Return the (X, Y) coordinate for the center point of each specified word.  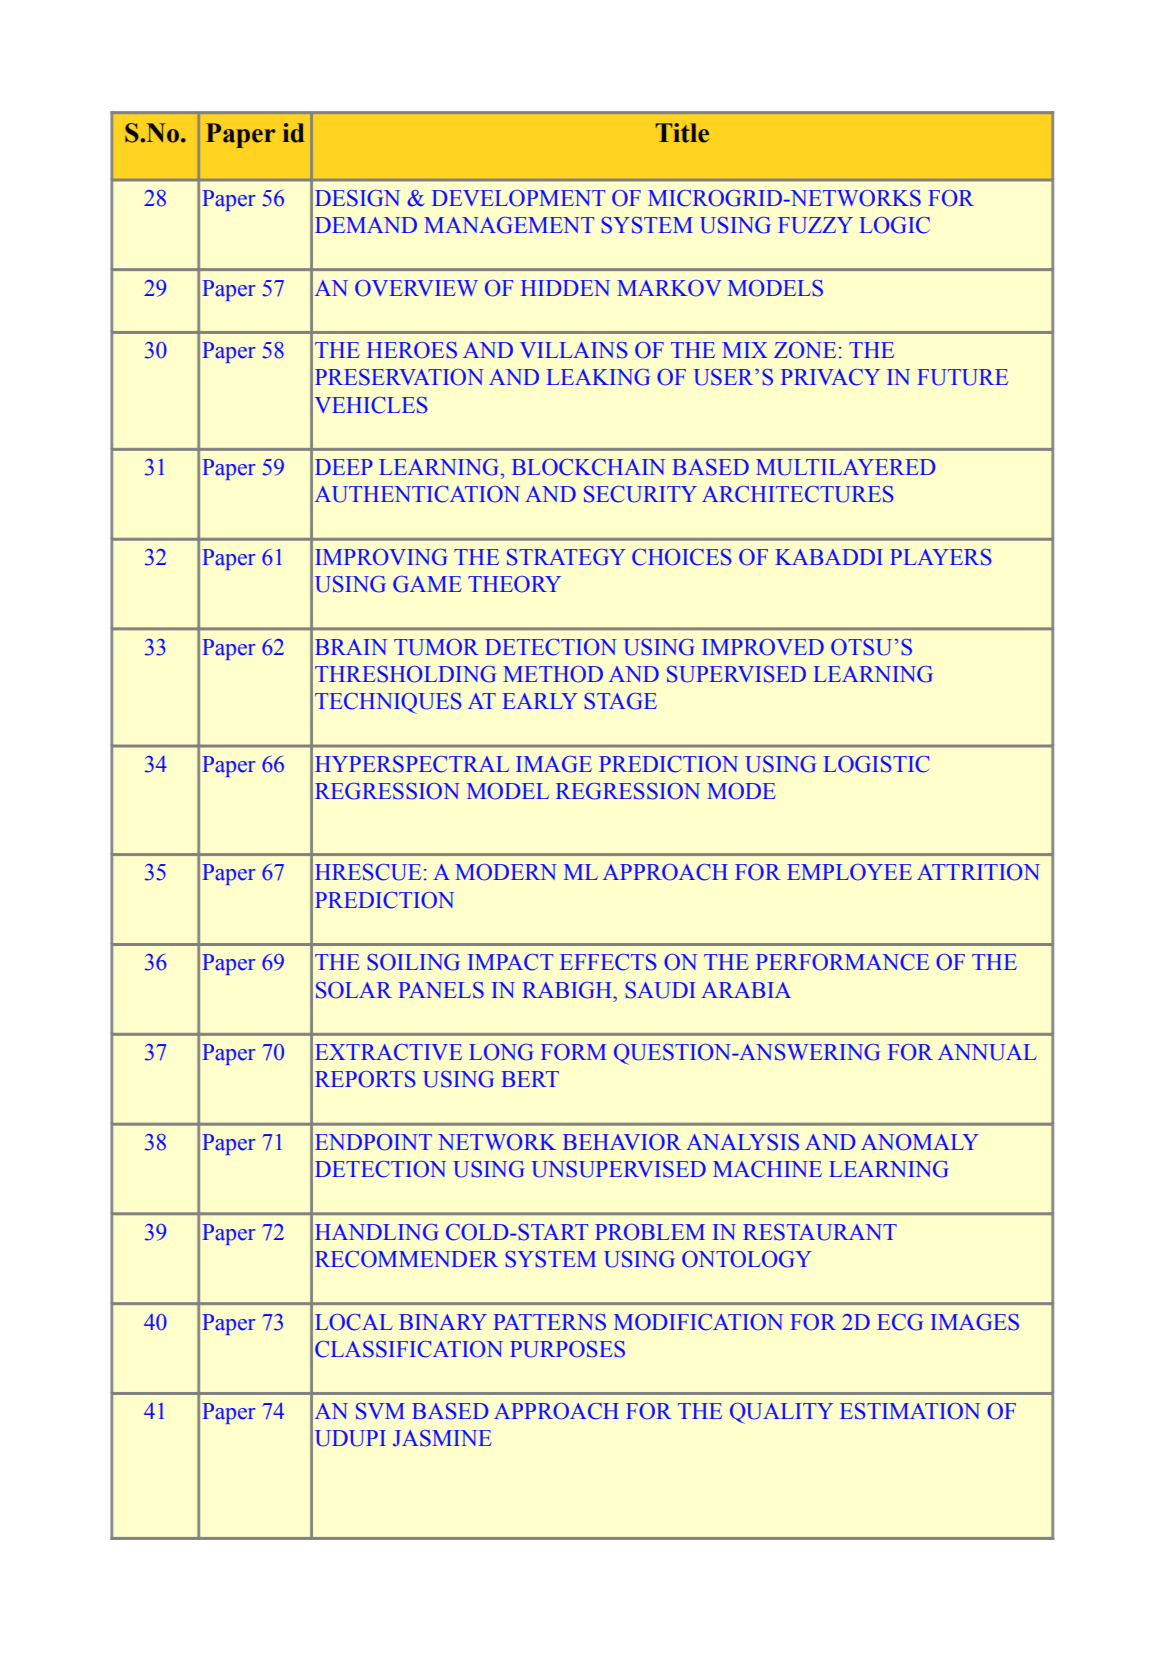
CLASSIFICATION (409, 1349)
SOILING (414, 962)
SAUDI (661, 990)
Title (682, 133)
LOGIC (895, 225)
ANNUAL (987, 1052)
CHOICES (682, 557)
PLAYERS (941, 557)
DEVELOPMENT (519, 198)
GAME (427, 584)
